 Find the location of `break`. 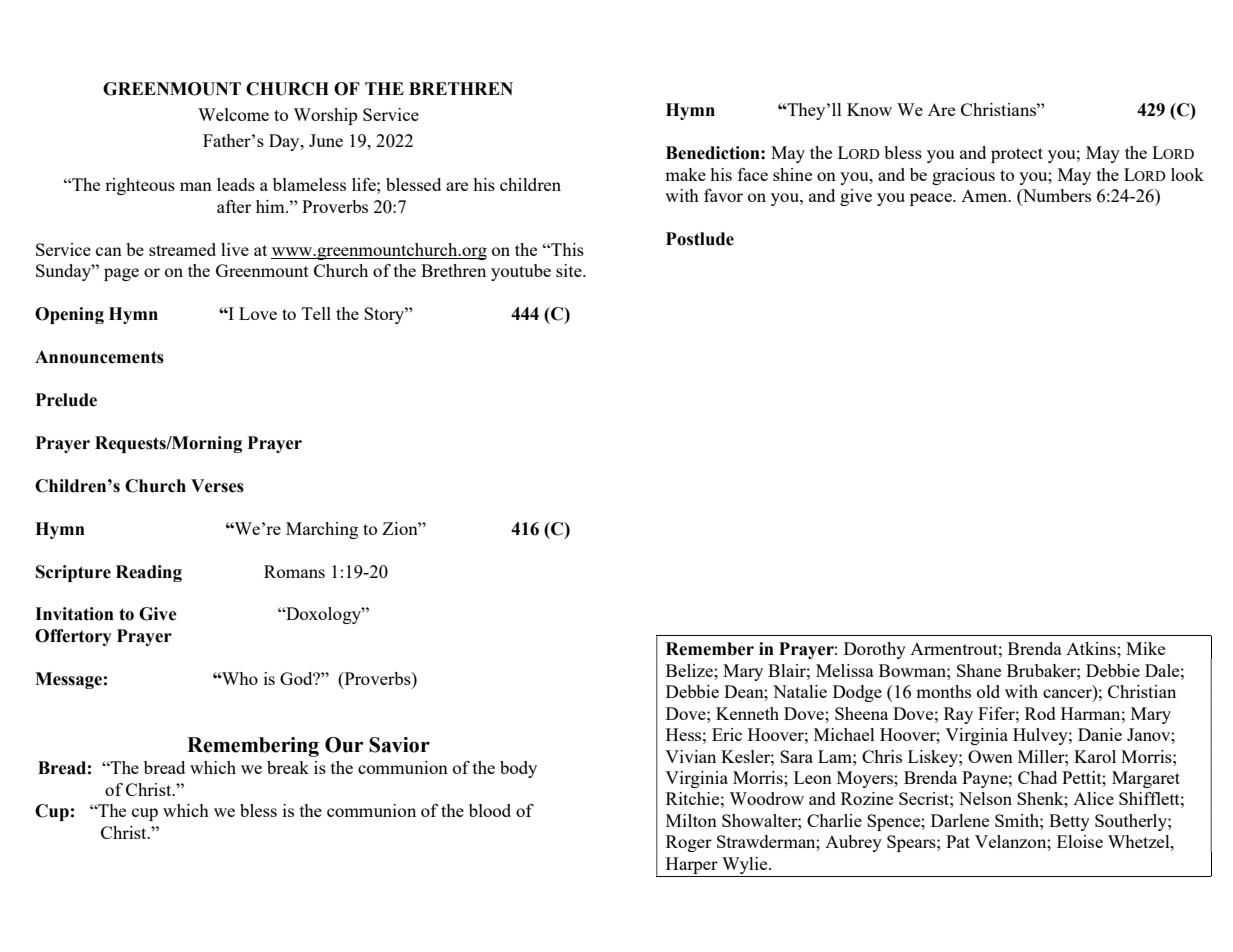

break is located at coordinates (288, 767).
